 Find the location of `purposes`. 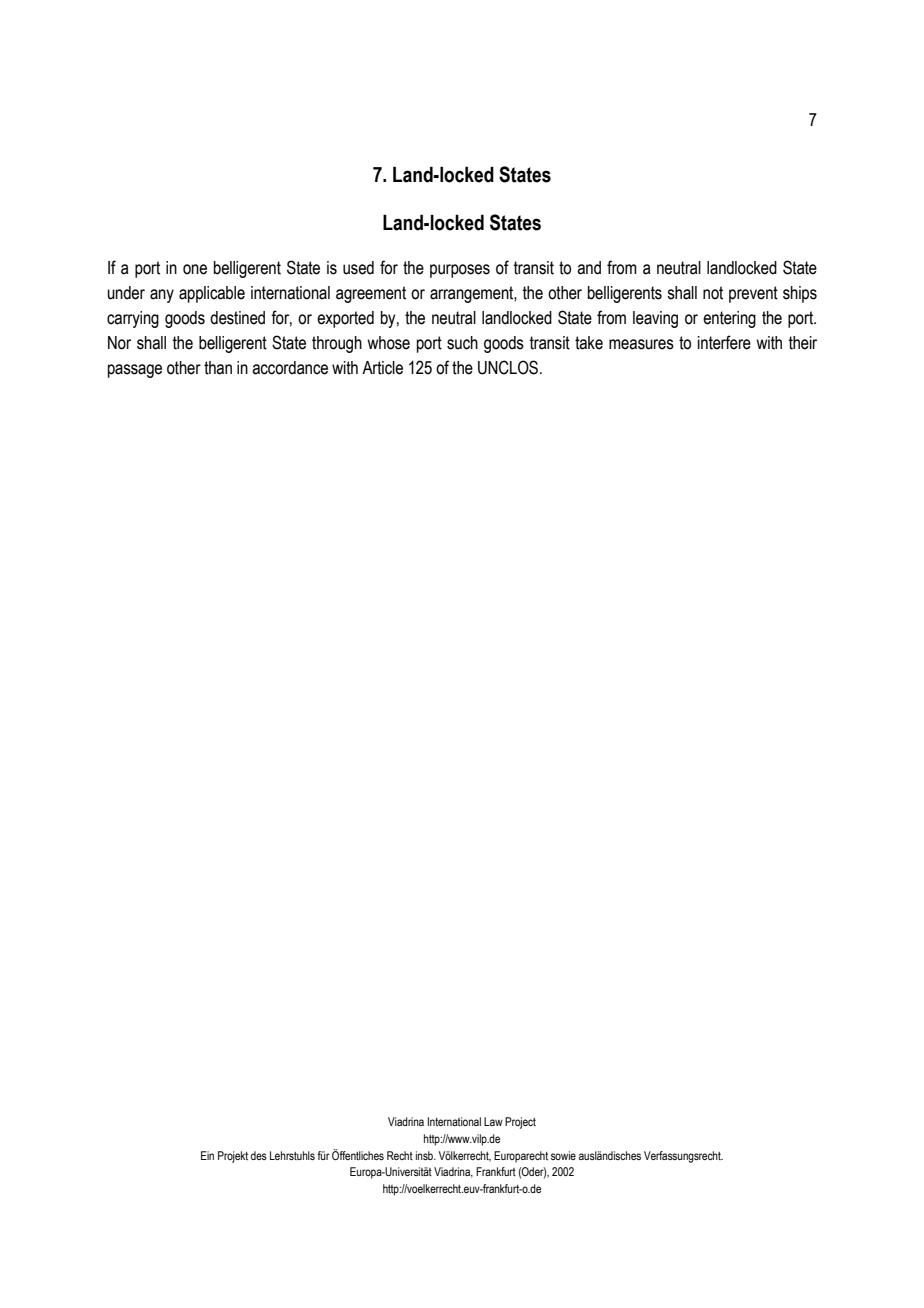

purposes is located at coordinates (460, 271).
